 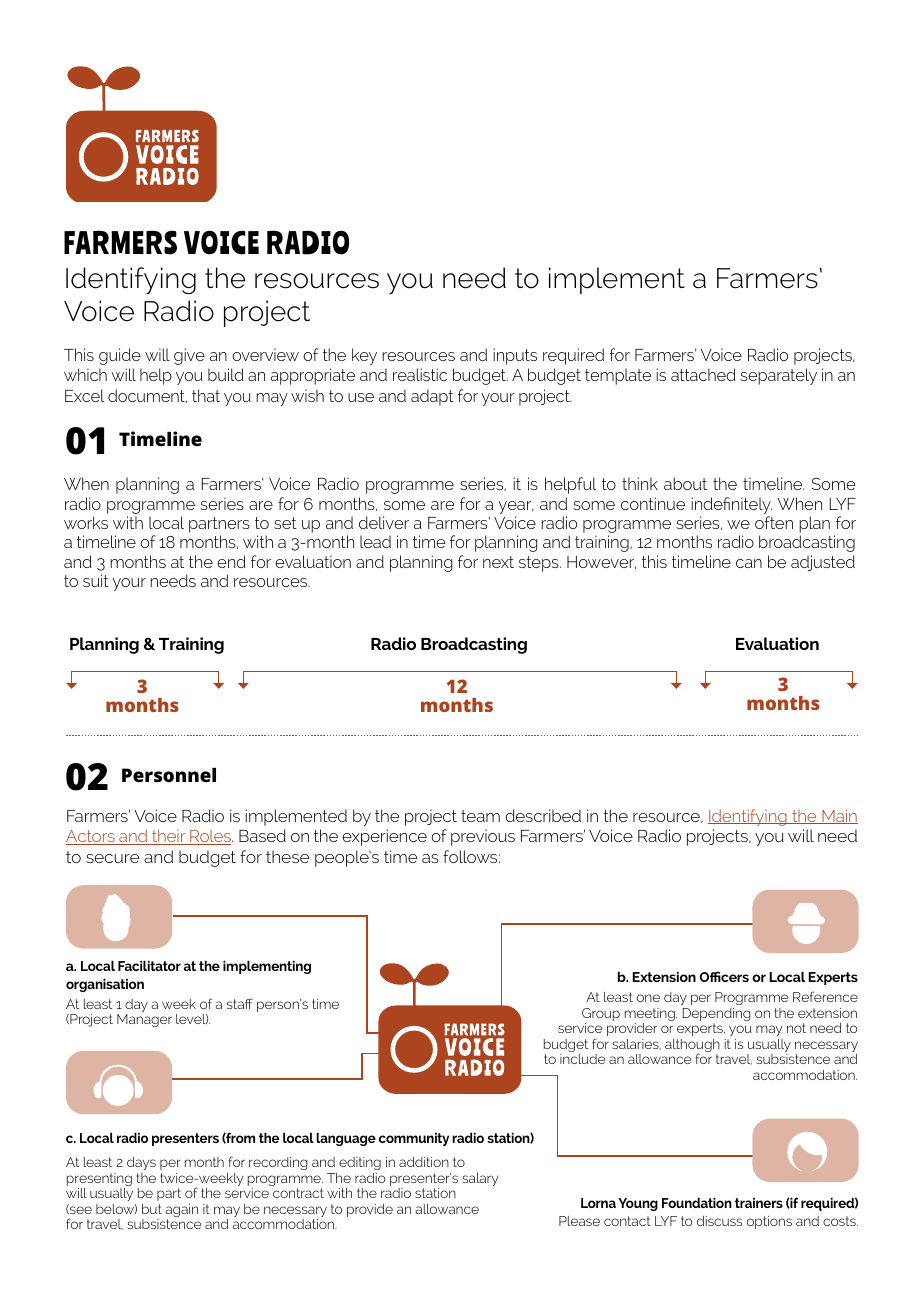 I want to click on Facilitator, so click(x=149, y=965).
